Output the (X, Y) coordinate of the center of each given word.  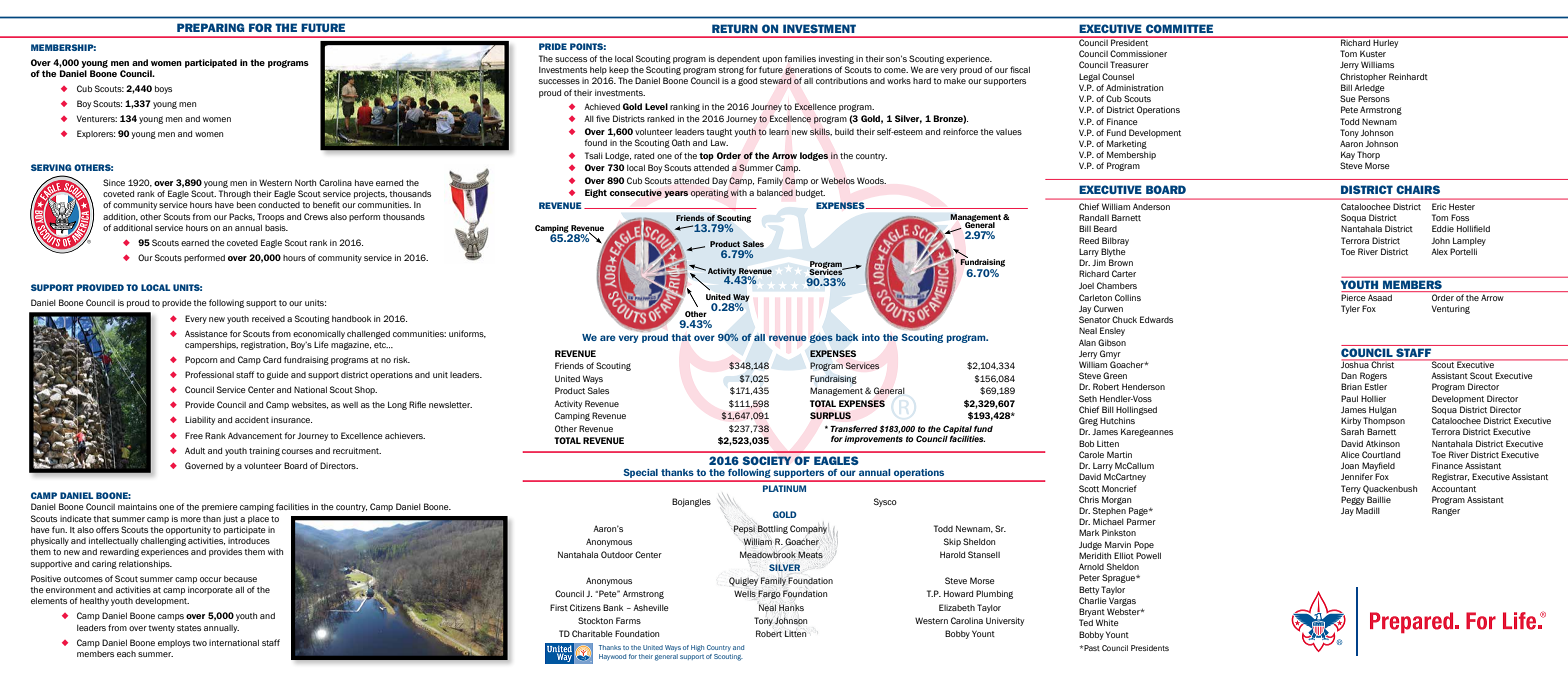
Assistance (206, 333)
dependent (738, 60)
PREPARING (211, 27)
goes (821, 339)
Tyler (1350, 309)
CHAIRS (1418, 189)
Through (235, 194)
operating (709, 193)
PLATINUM (784, 488)
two (199, 643)
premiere (220, 507)
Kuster (1373, 53)
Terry (1351, 489)
